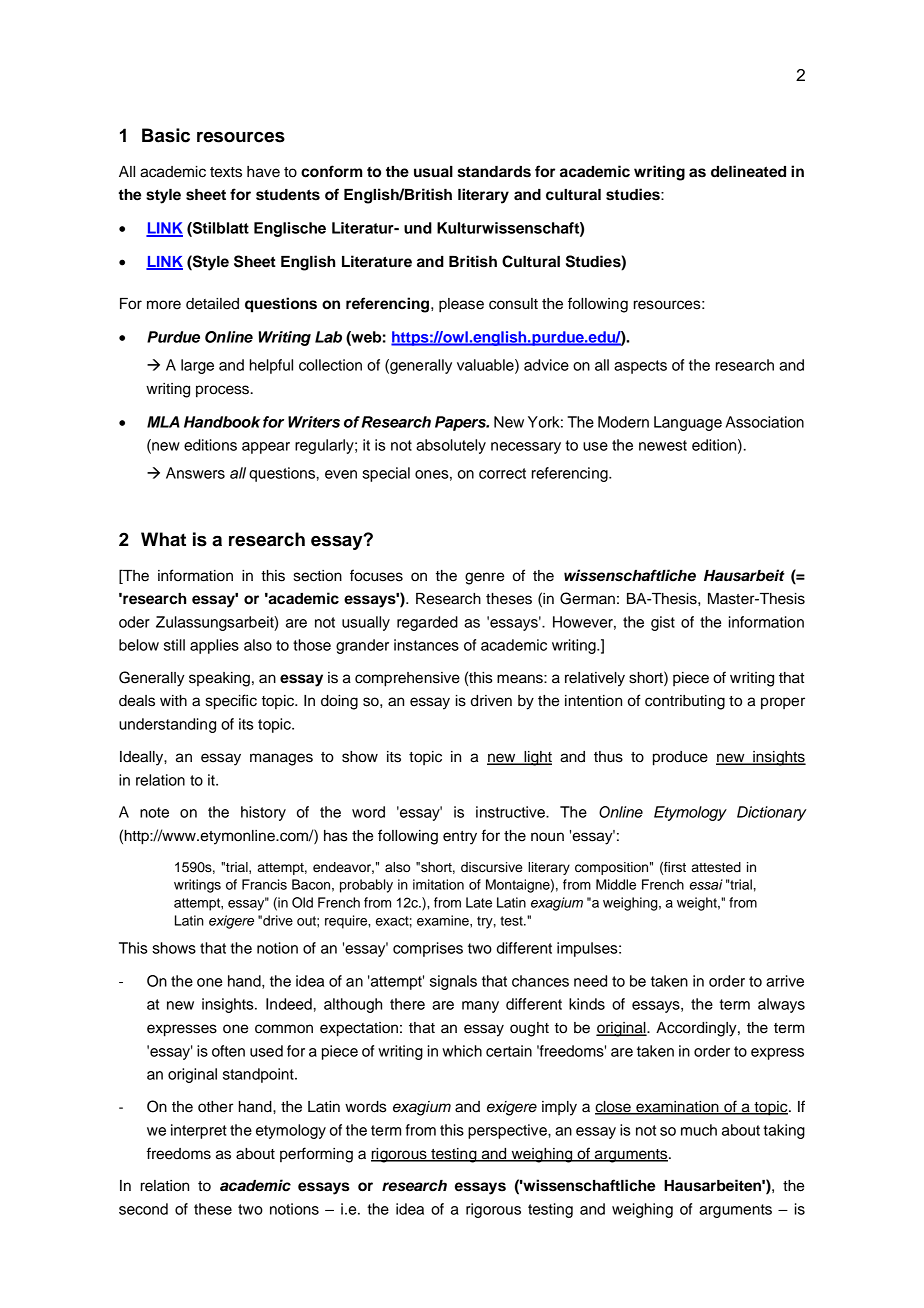 Image resolution: width=924 pixels, height=1308 pixels. What do you see at coordinates (663, 445) in the screenshot?
I see `newest` at bounding box center [663, 445].
